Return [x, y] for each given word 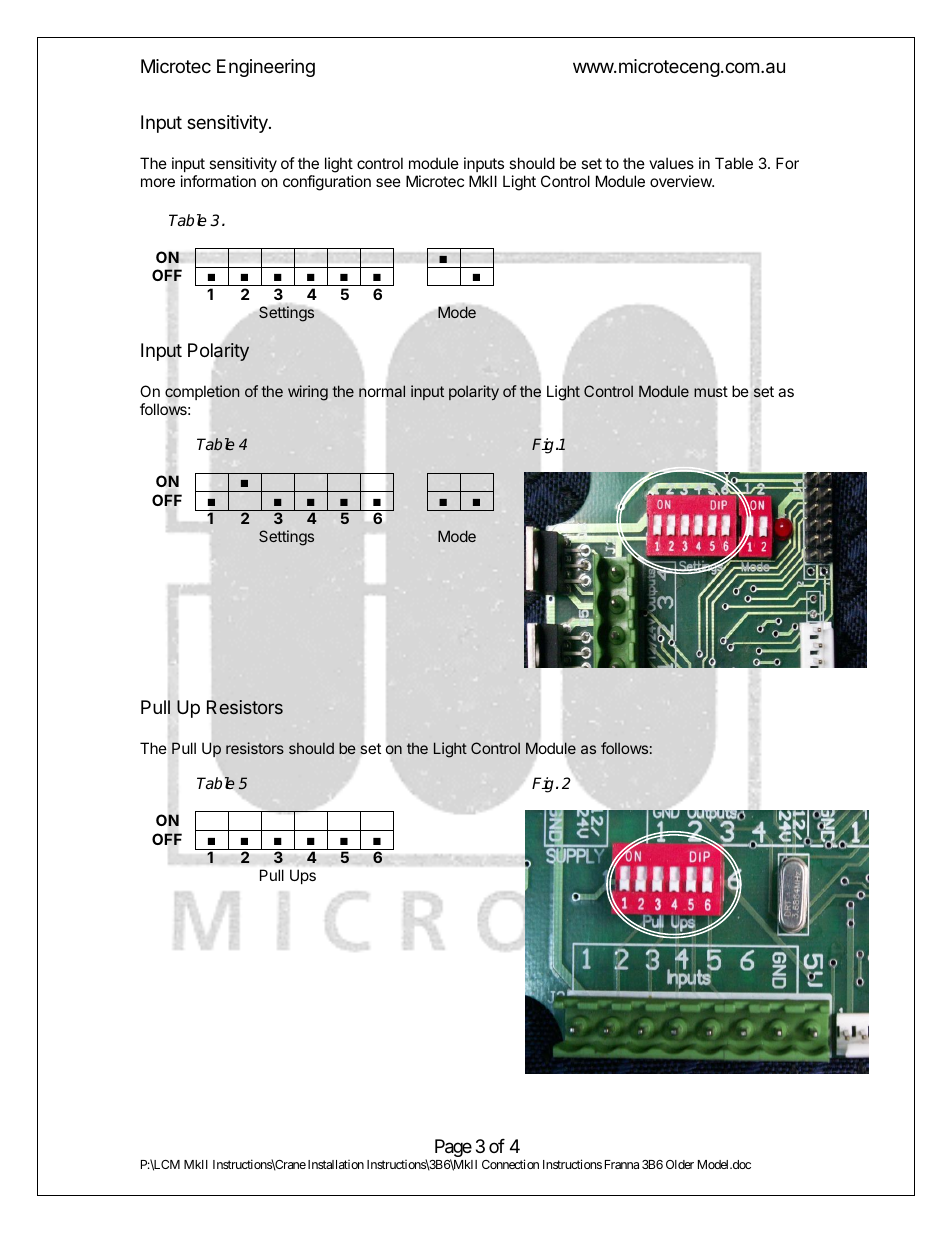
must [711, 391]
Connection [510, 1164]
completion [202, 392]
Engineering [266, 68]
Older [680, 1164]
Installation [336, 1164]
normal [382, 391]
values [671, 163]
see [388, 182]
